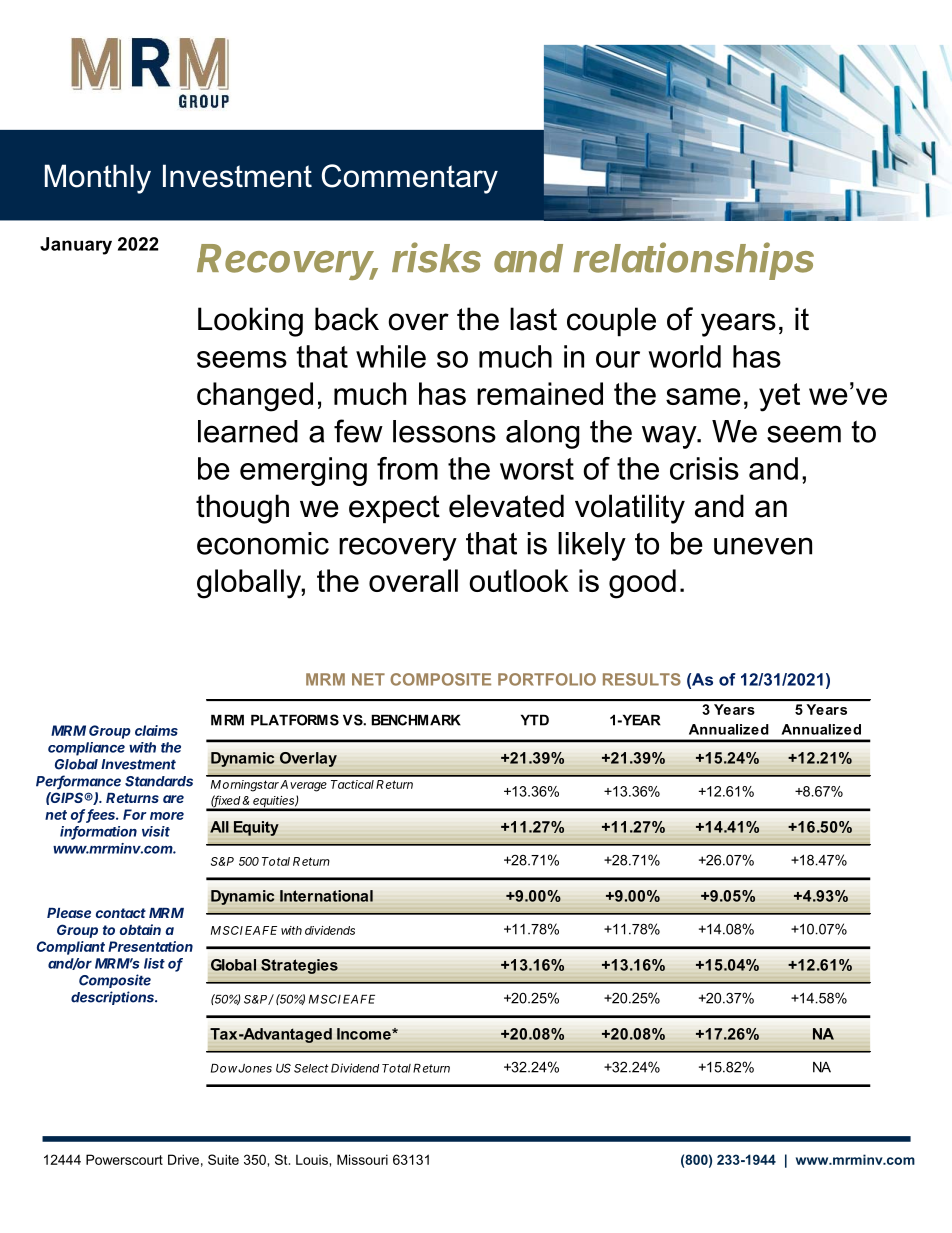  I want to click on list, so click(154, 963).
